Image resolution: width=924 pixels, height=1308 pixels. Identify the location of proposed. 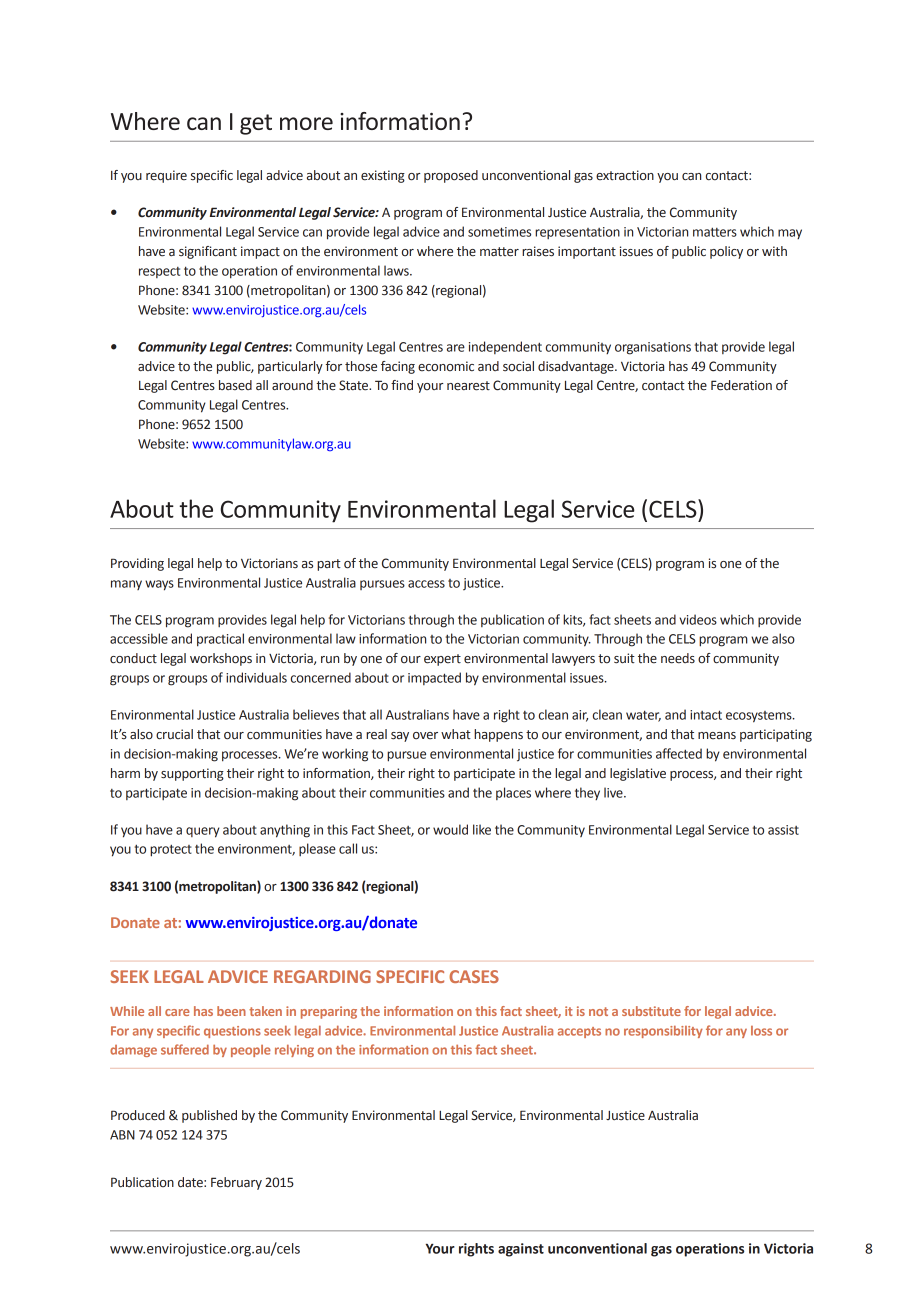
(451, 176).
